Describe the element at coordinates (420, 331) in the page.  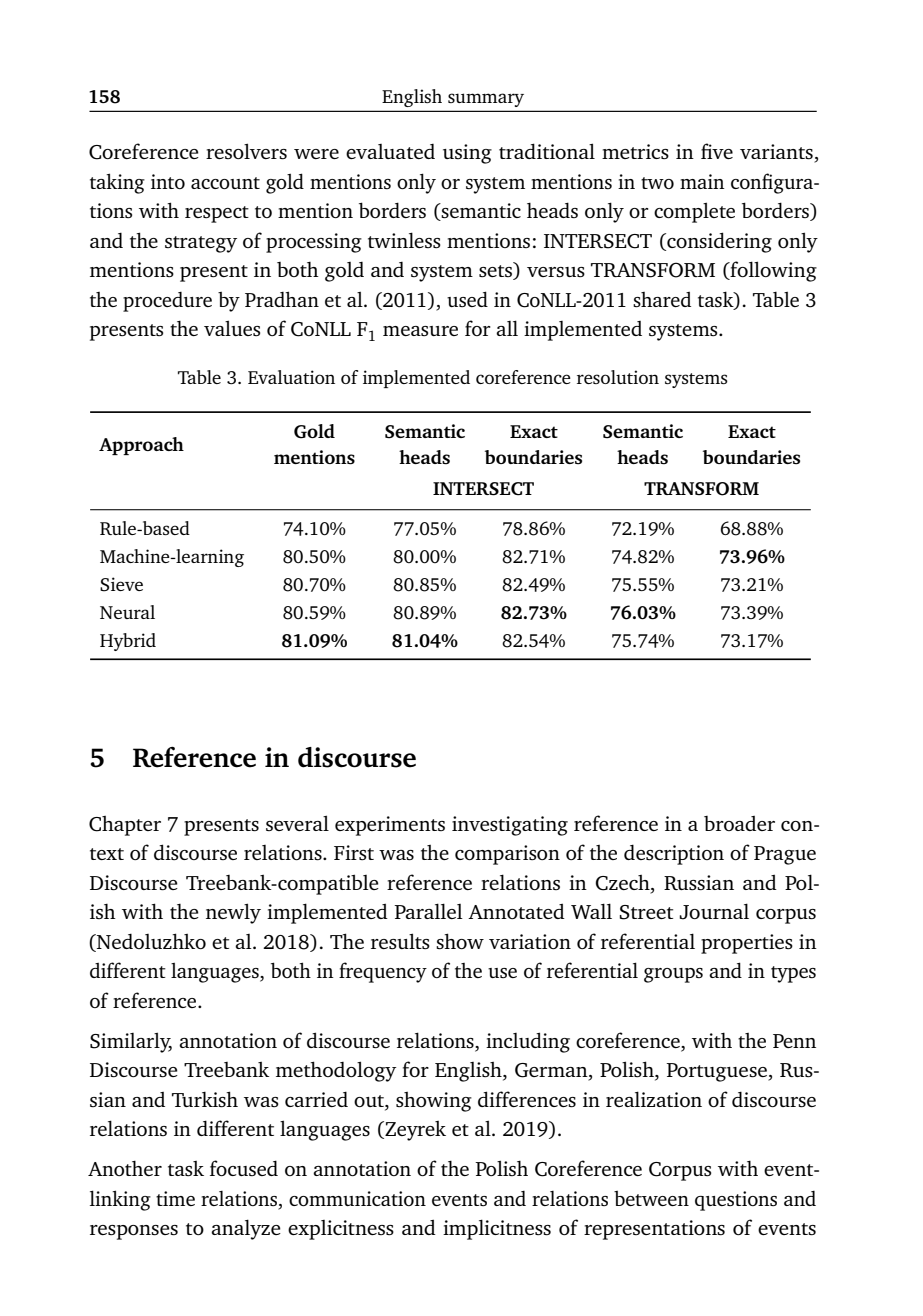
I see `measure` at that location.
